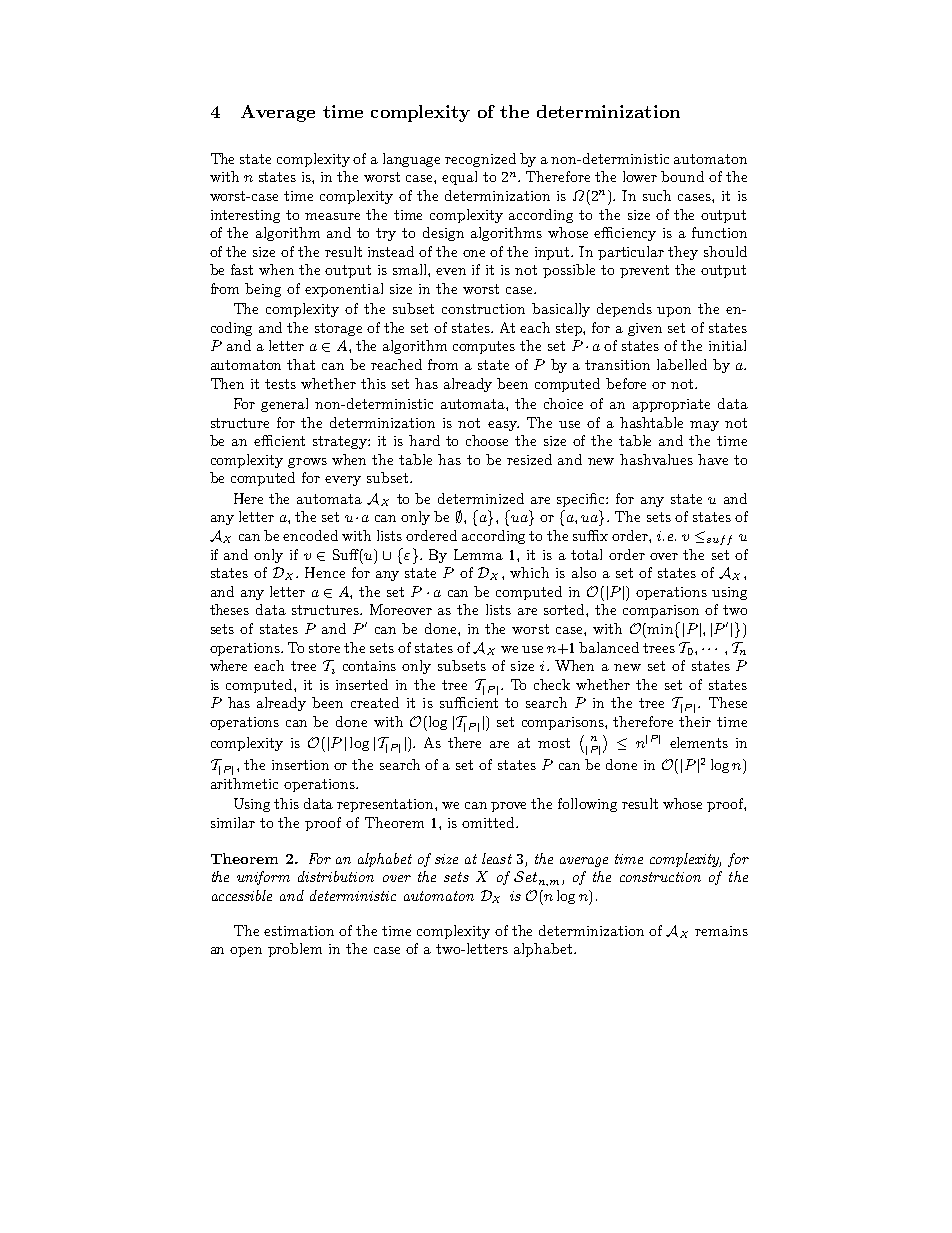  I want to click on equal, so click(459, 178).
